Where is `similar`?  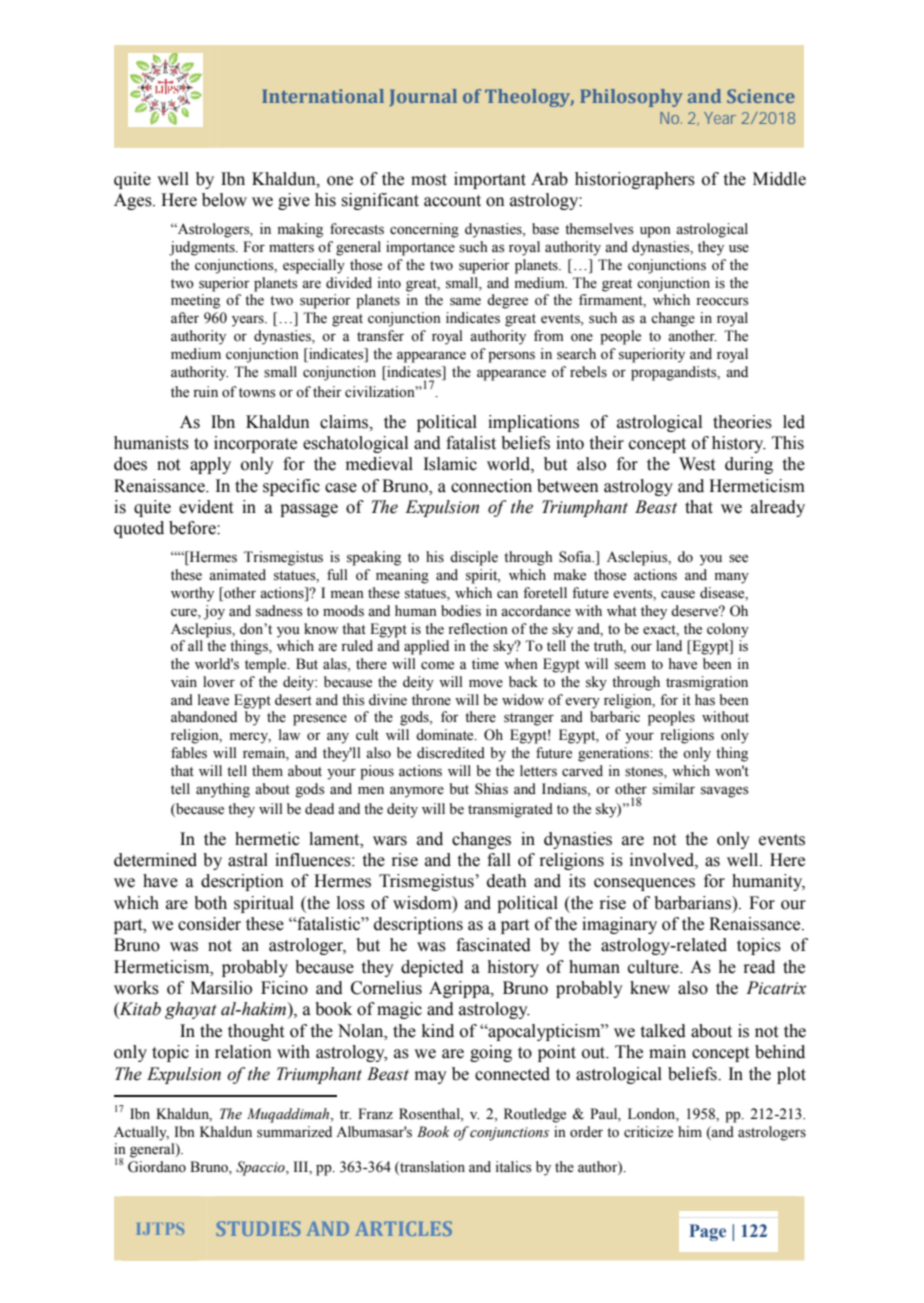 similar is located at coordinates (674, 789).
